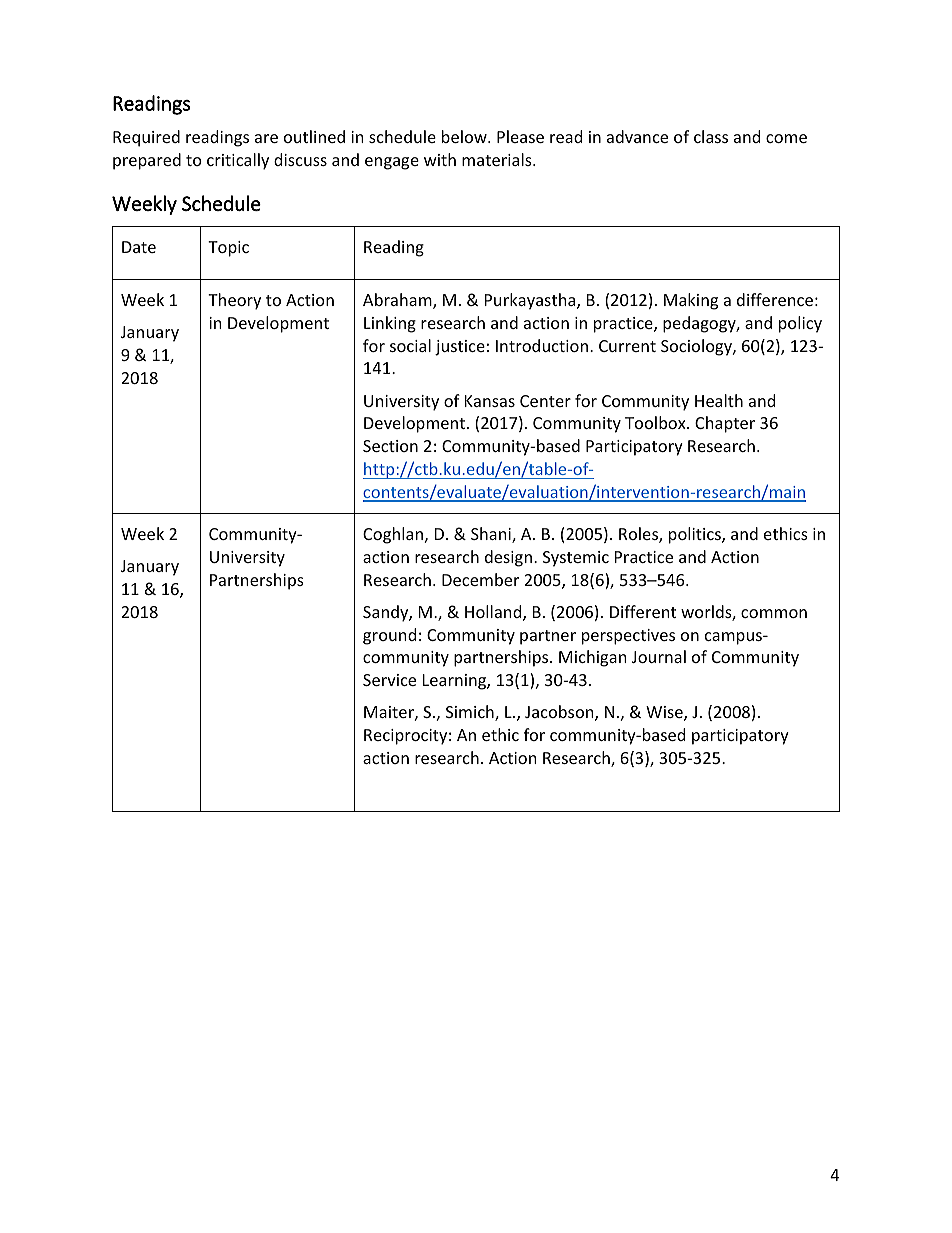 Image resolution: width=952 pixels, height=1233 pixels. What do you see at coordinates (238, 161) in the screenshot?
I see `critically` at bounding box center [238, 161].
